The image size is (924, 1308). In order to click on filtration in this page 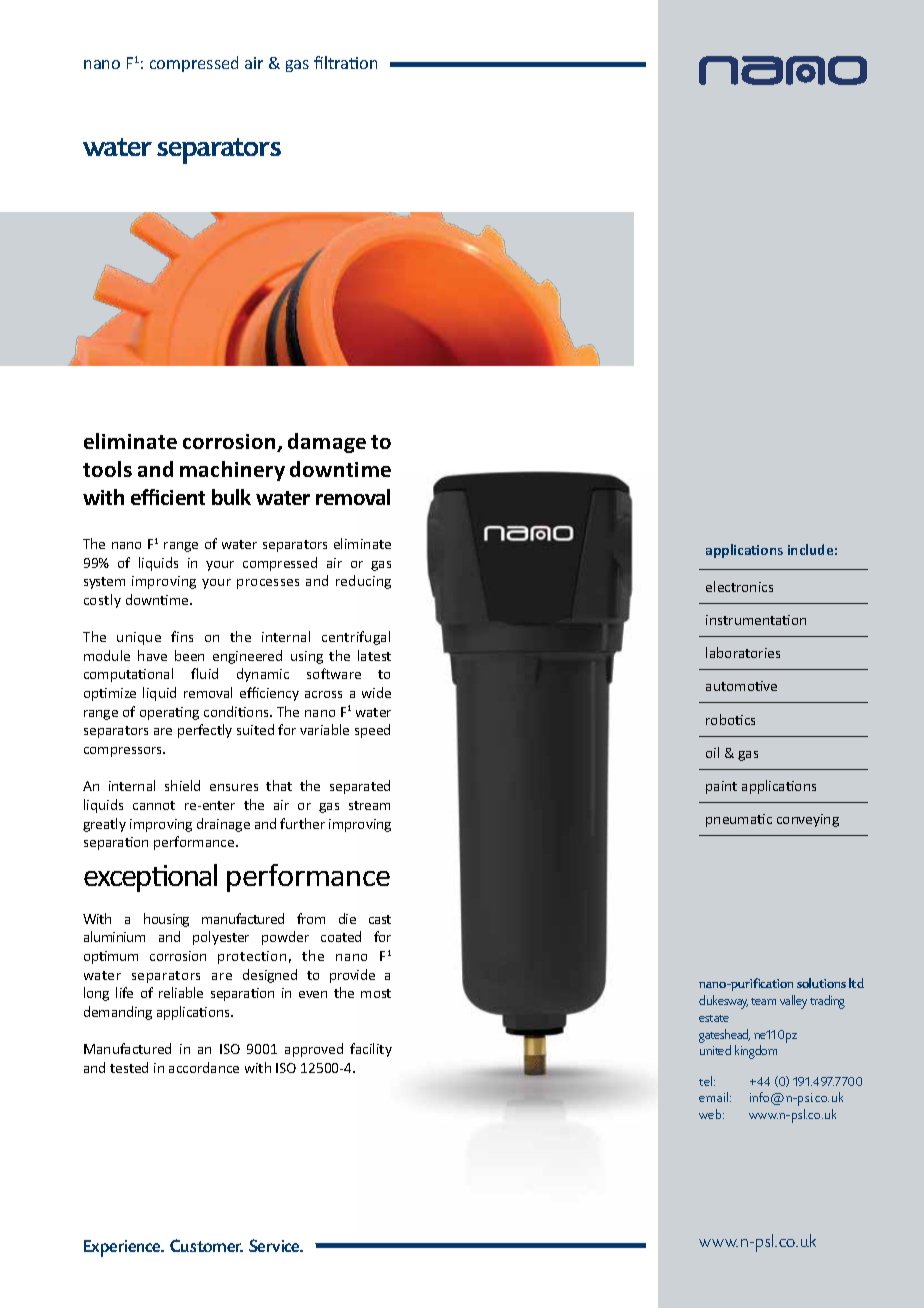, I will do `click(345, 62)`.
